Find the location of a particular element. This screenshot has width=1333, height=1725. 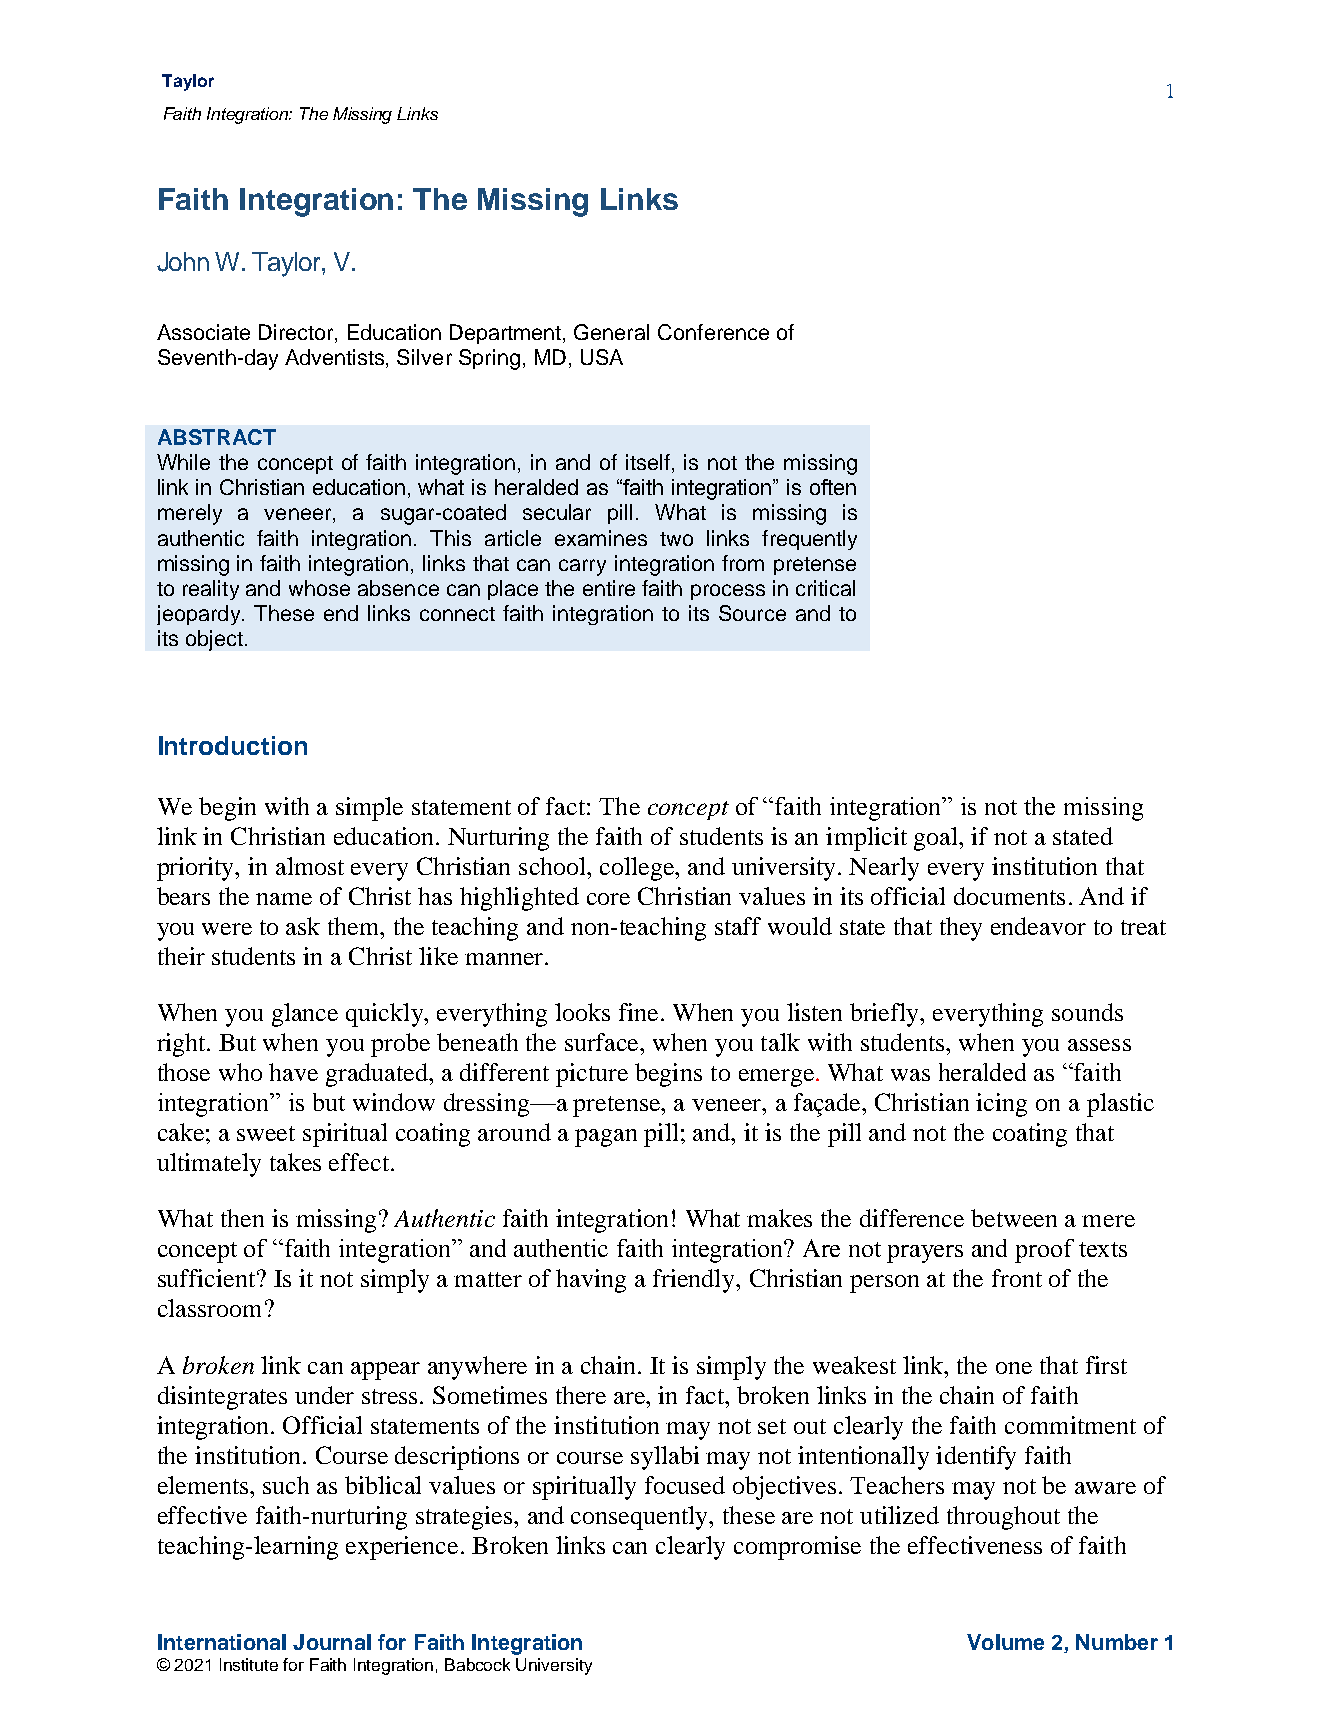

General is located at coordinates (611, 332).
